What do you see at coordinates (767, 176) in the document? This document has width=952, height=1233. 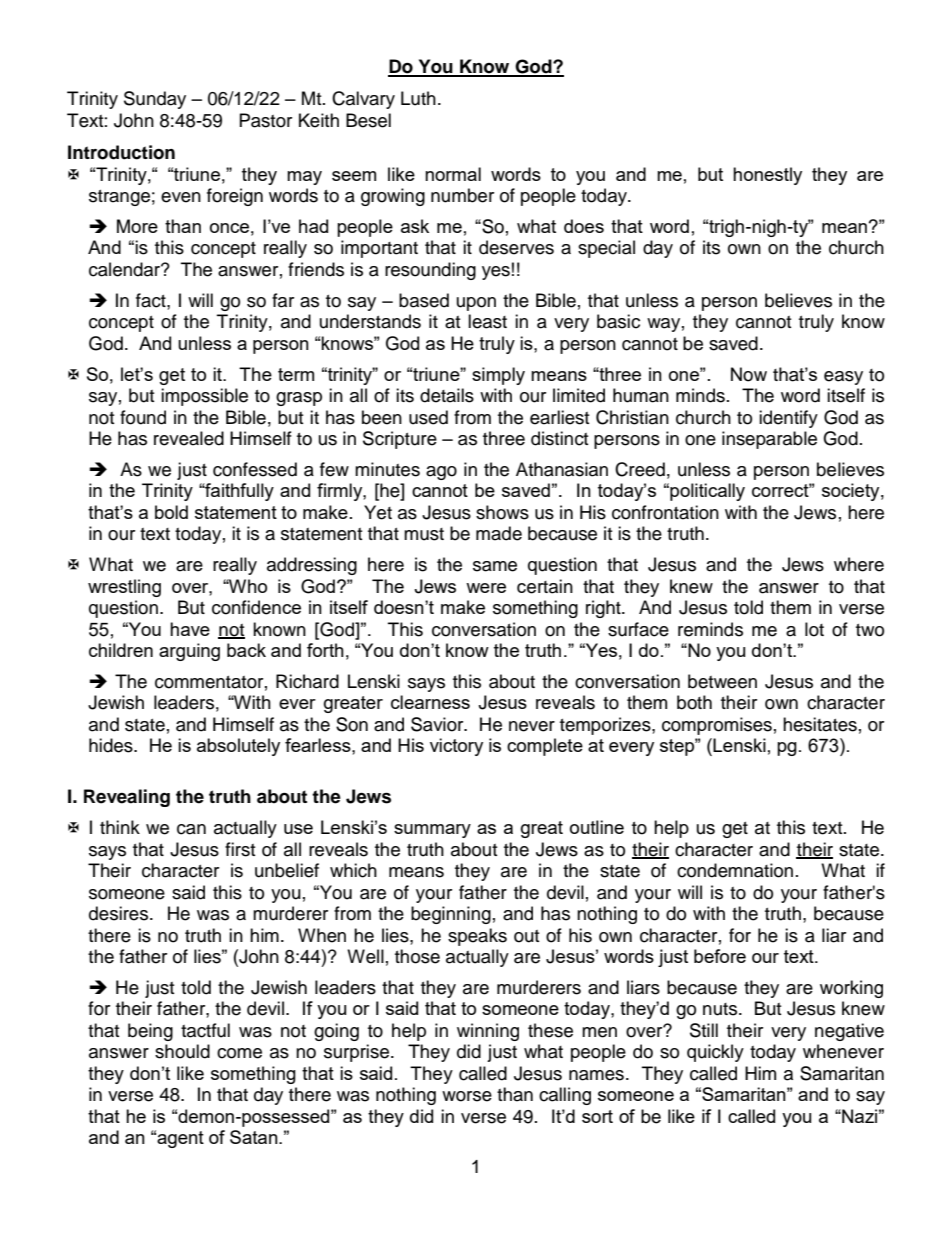 I see `honestly` at bounding box center [767, 176].
